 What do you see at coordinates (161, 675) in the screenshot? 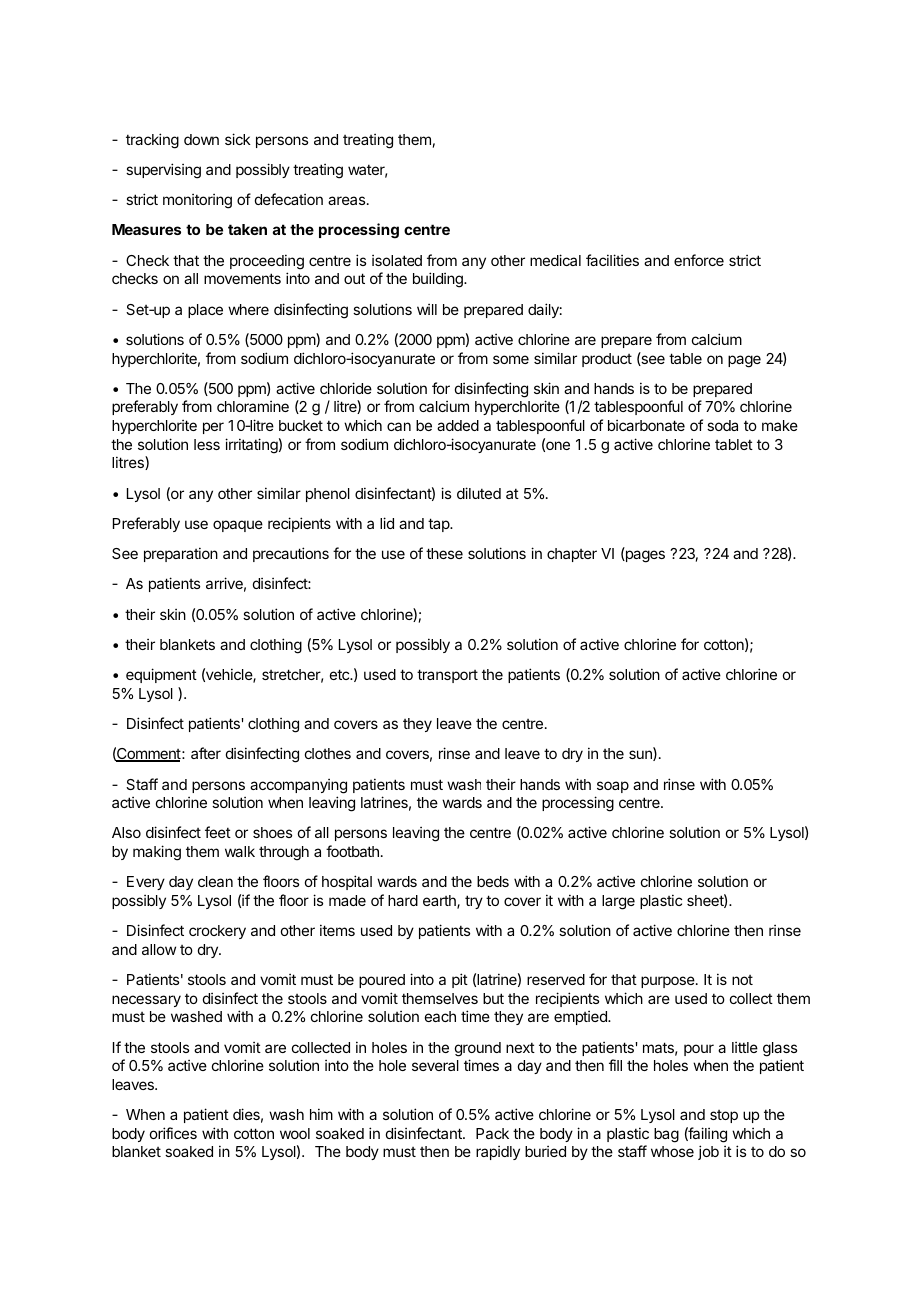
I see `equipment` at bounding box center [161, 675].
